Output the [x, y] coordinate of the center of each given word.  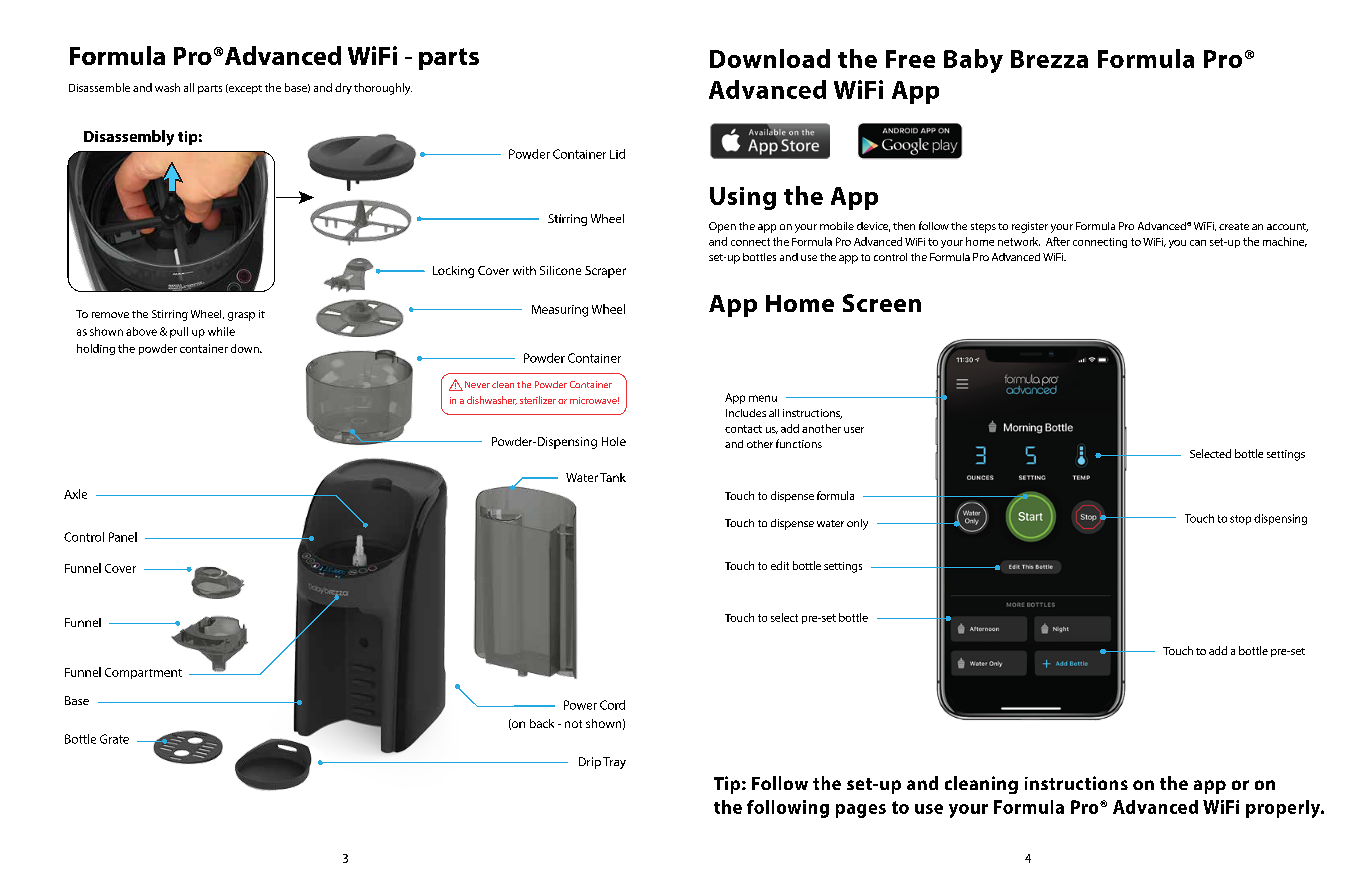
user [854, 430]
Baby [973, 61]
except [244, 89]
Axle [75, 494]
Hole [614, 441]
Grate [114, 739]
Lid [617, 154]
